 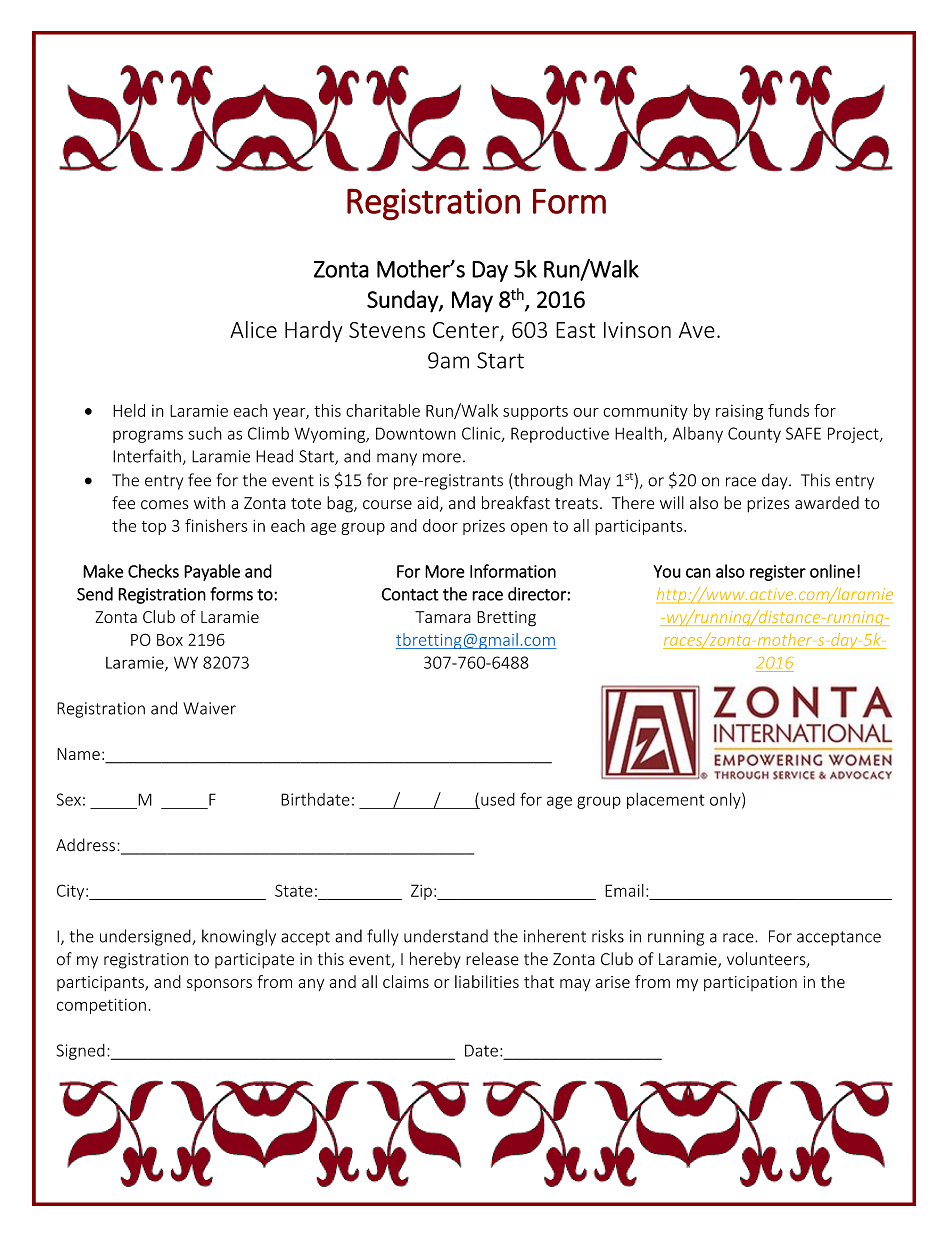 I want to click on comes, so click(x=165, y=505).
